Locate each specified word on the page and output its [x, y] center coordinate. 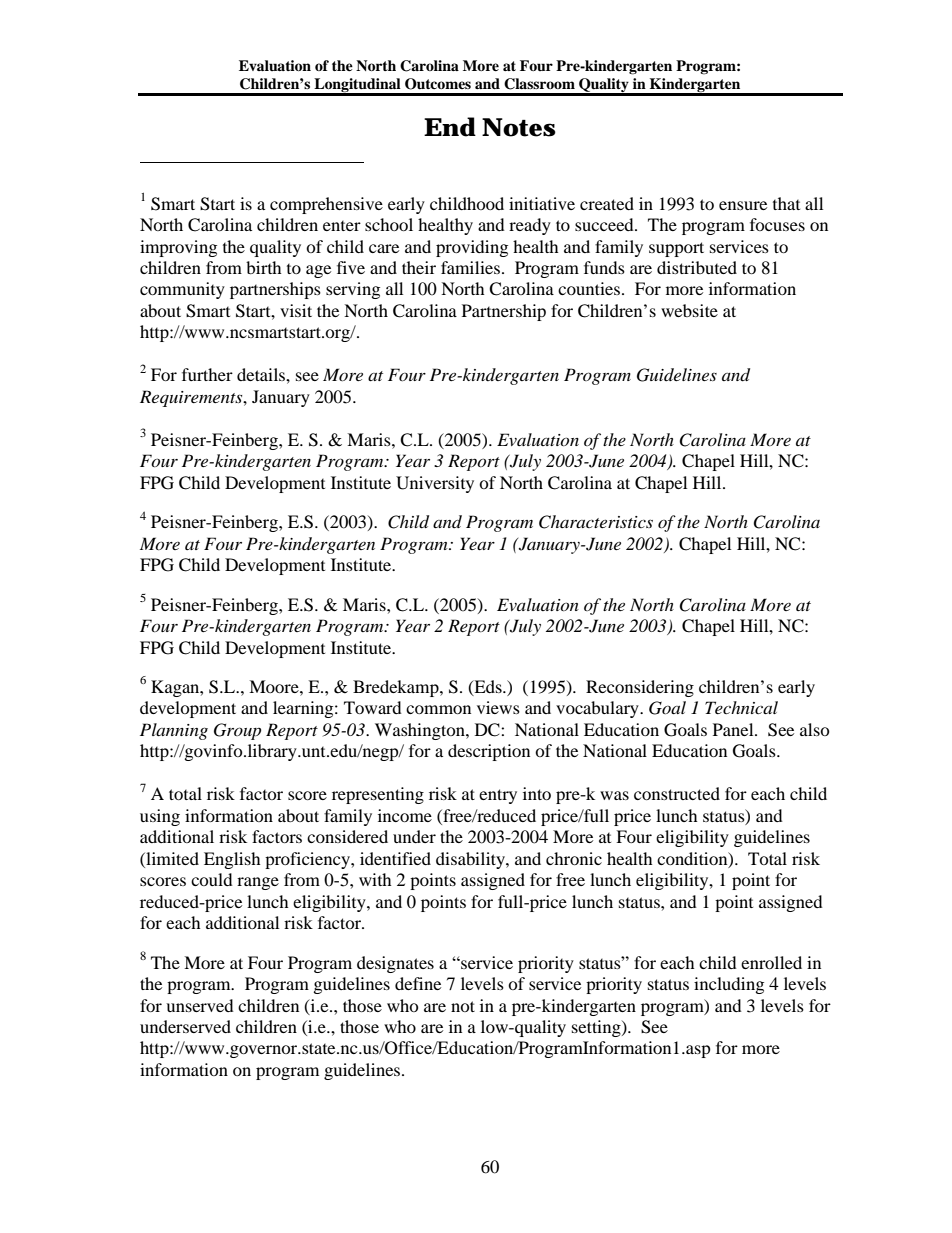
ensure [743, 205]
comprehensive [326, 205]
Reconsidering [640, 688]
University [435, 484]
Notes [519, 127]
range [258, 883]
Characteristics [596, 522]
